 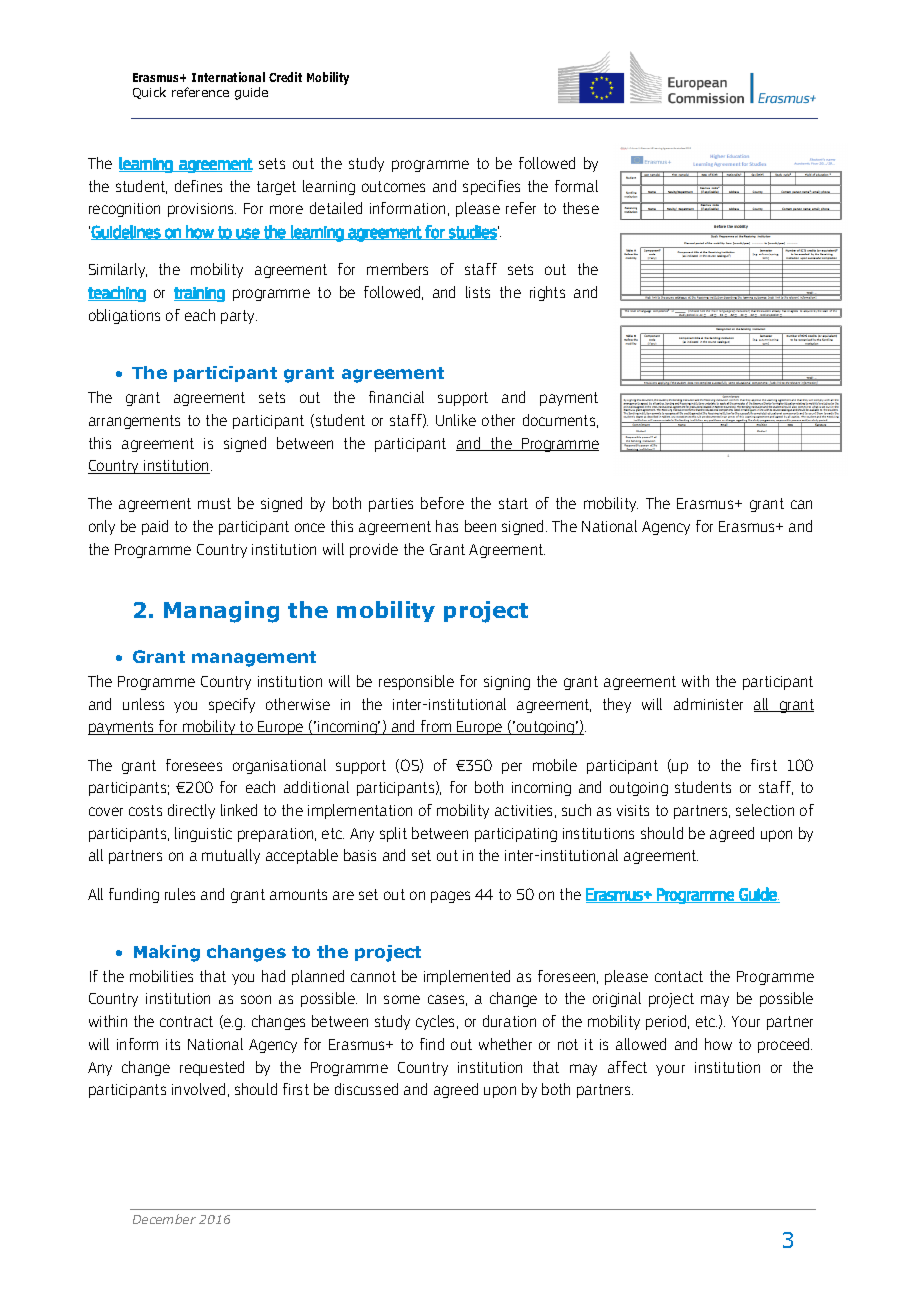 I want to click on administer, so click(x=708, y=704).
